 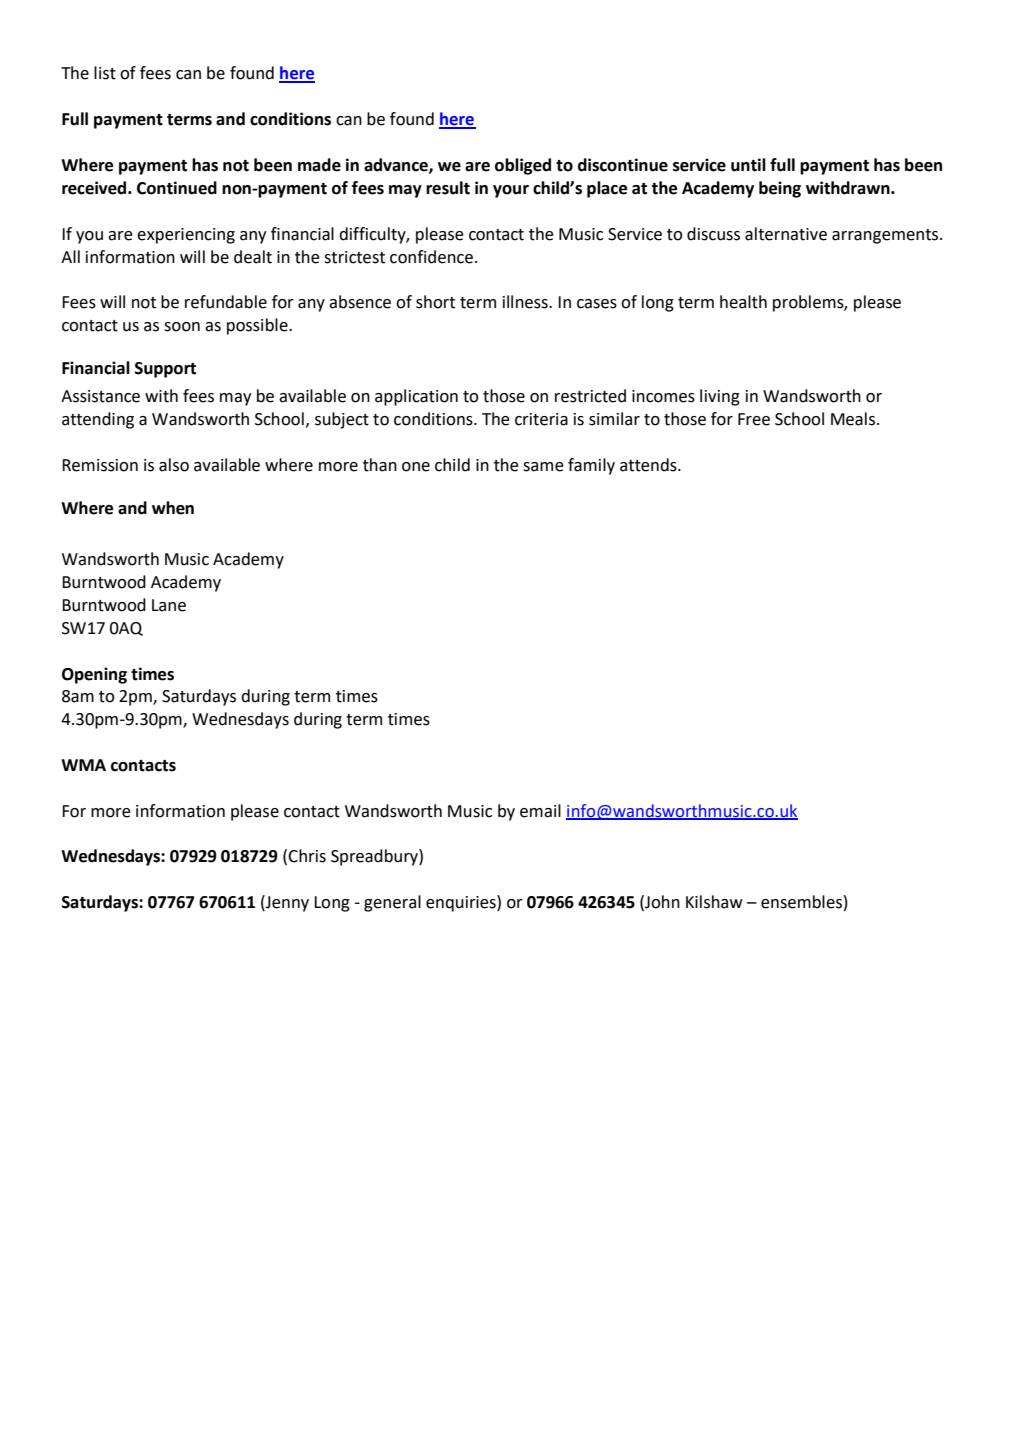 I want to click on enquiries, so click(x=462, y=903).
